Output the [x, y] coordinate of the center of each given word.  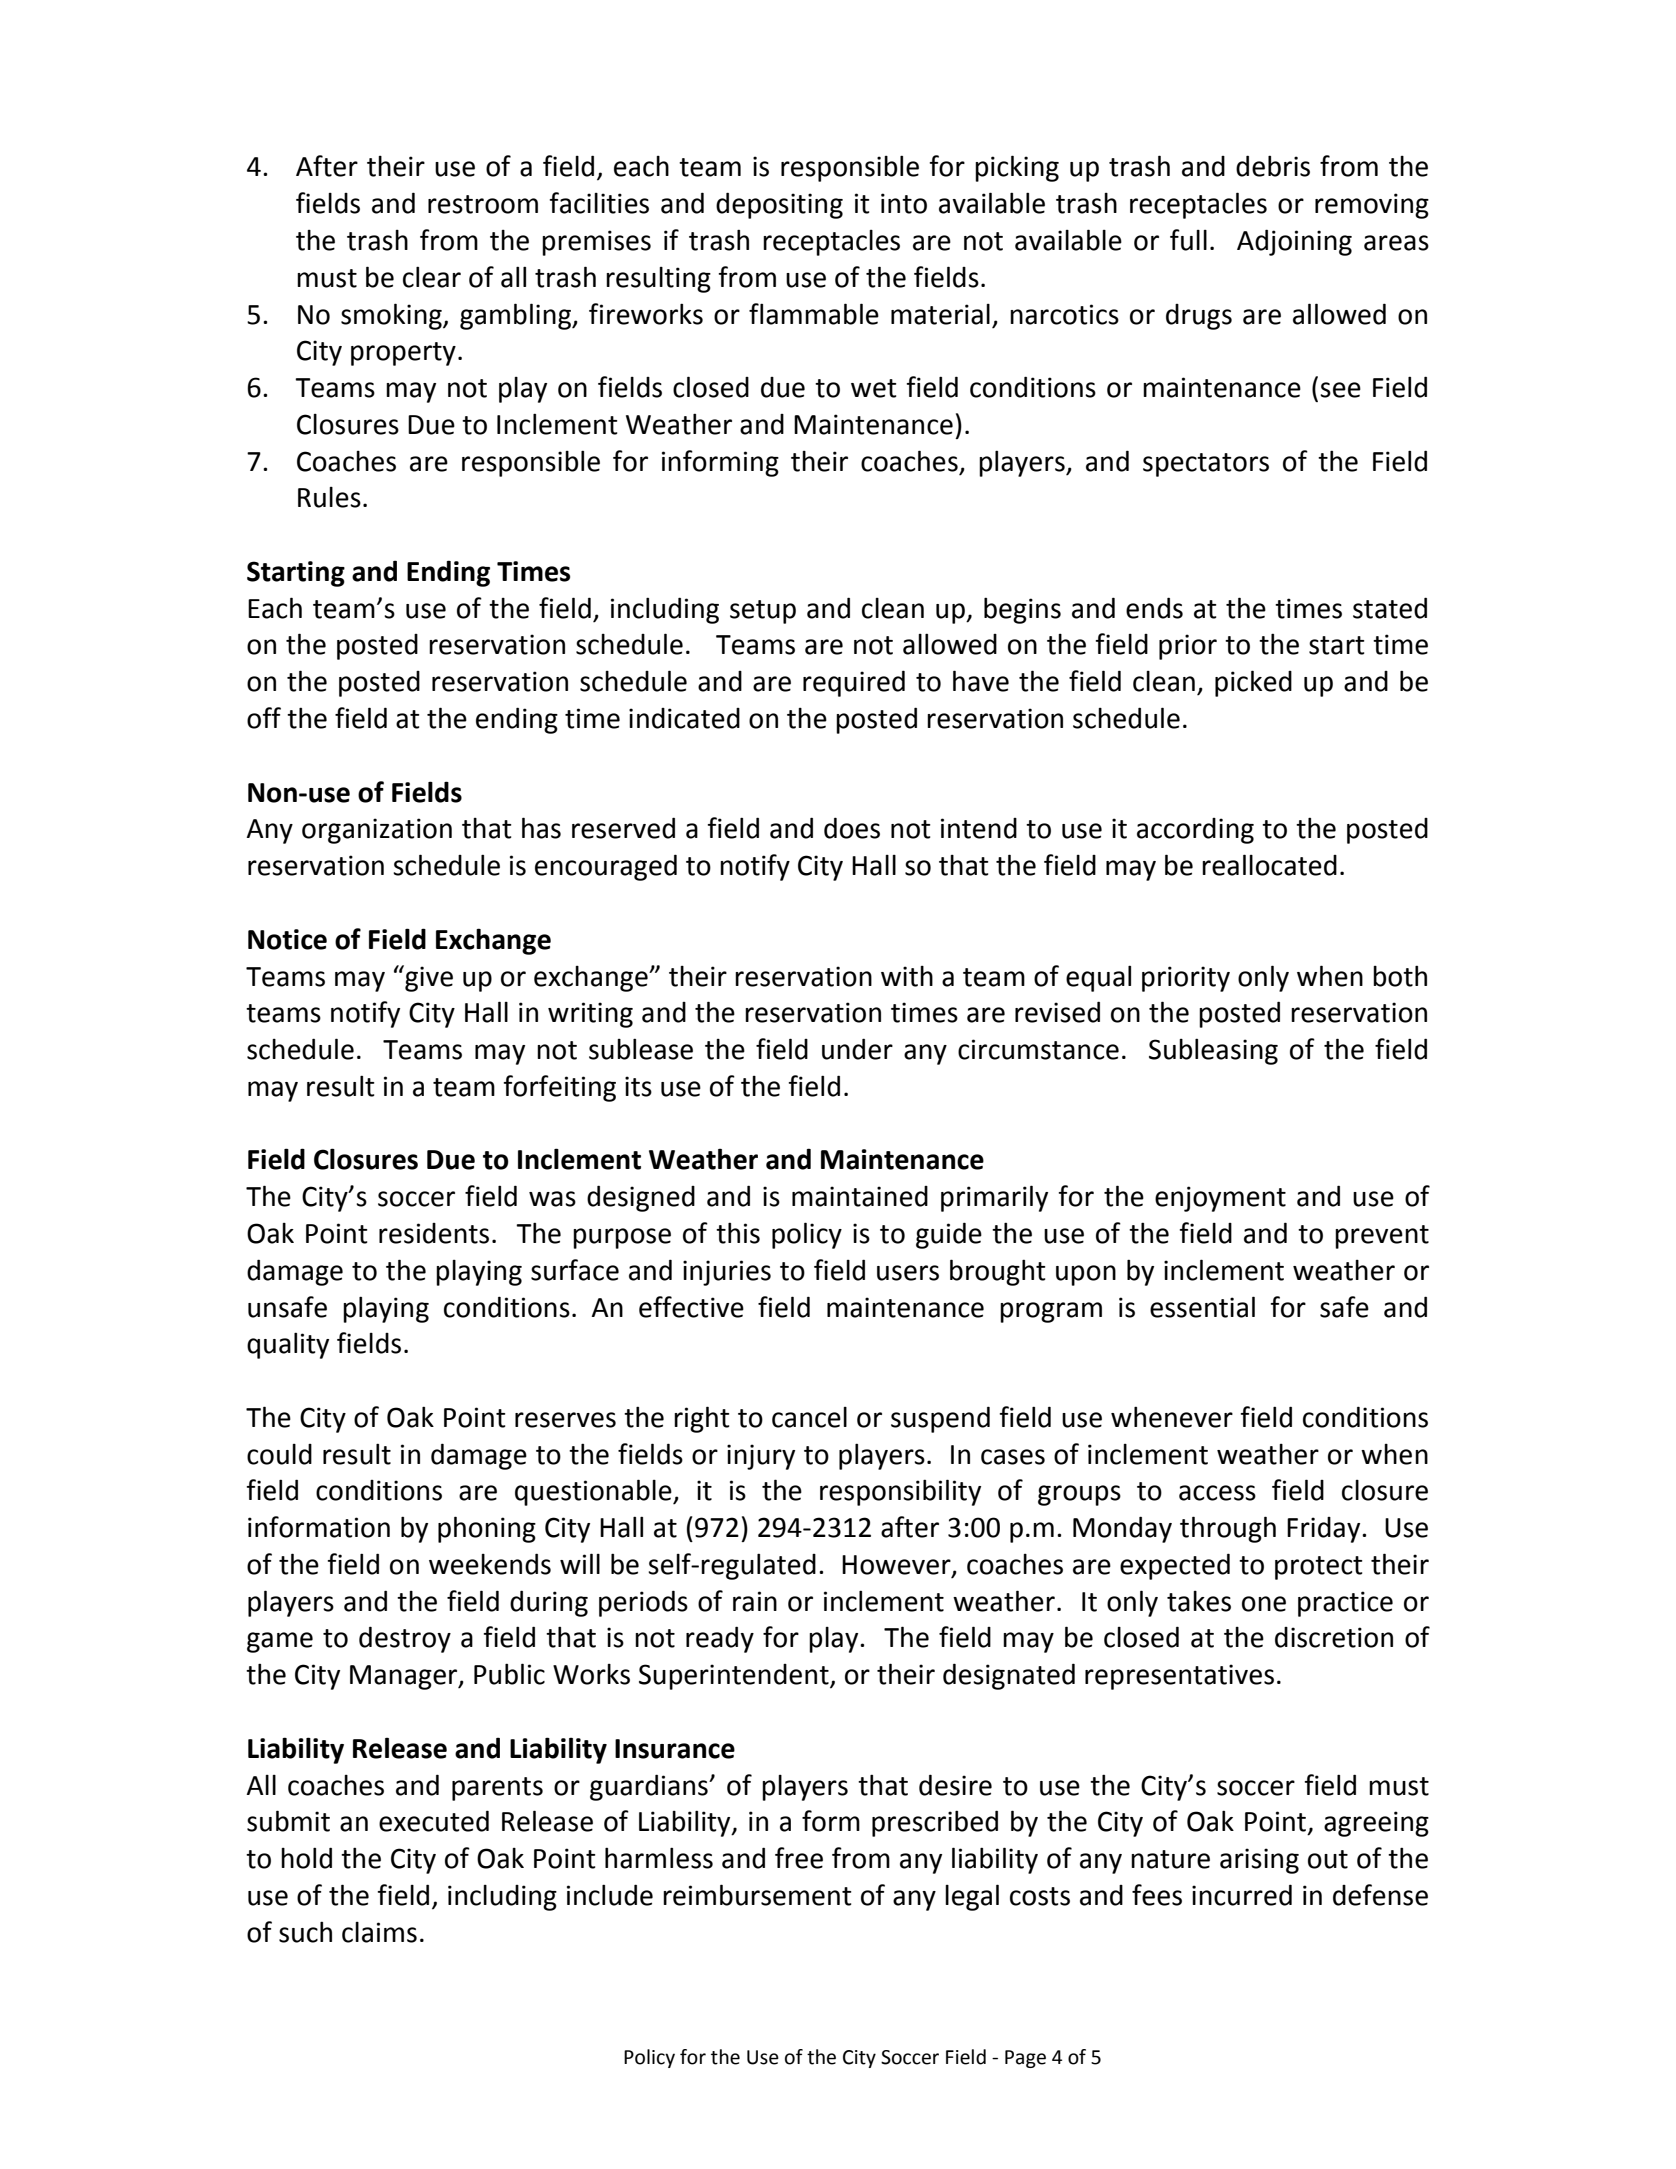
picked [1253, 683]
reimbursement [757, 1895]
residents [434, 1233]
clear [432, 277]
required [854, 683]
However [897, 1566]
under [857, 1049]
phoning [487, 1529]
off [264, 718]
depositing [779, 205]
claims [379, 1932]
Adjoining [1294, 242]
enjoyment [1220, 1199]
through [1228, 1529]
